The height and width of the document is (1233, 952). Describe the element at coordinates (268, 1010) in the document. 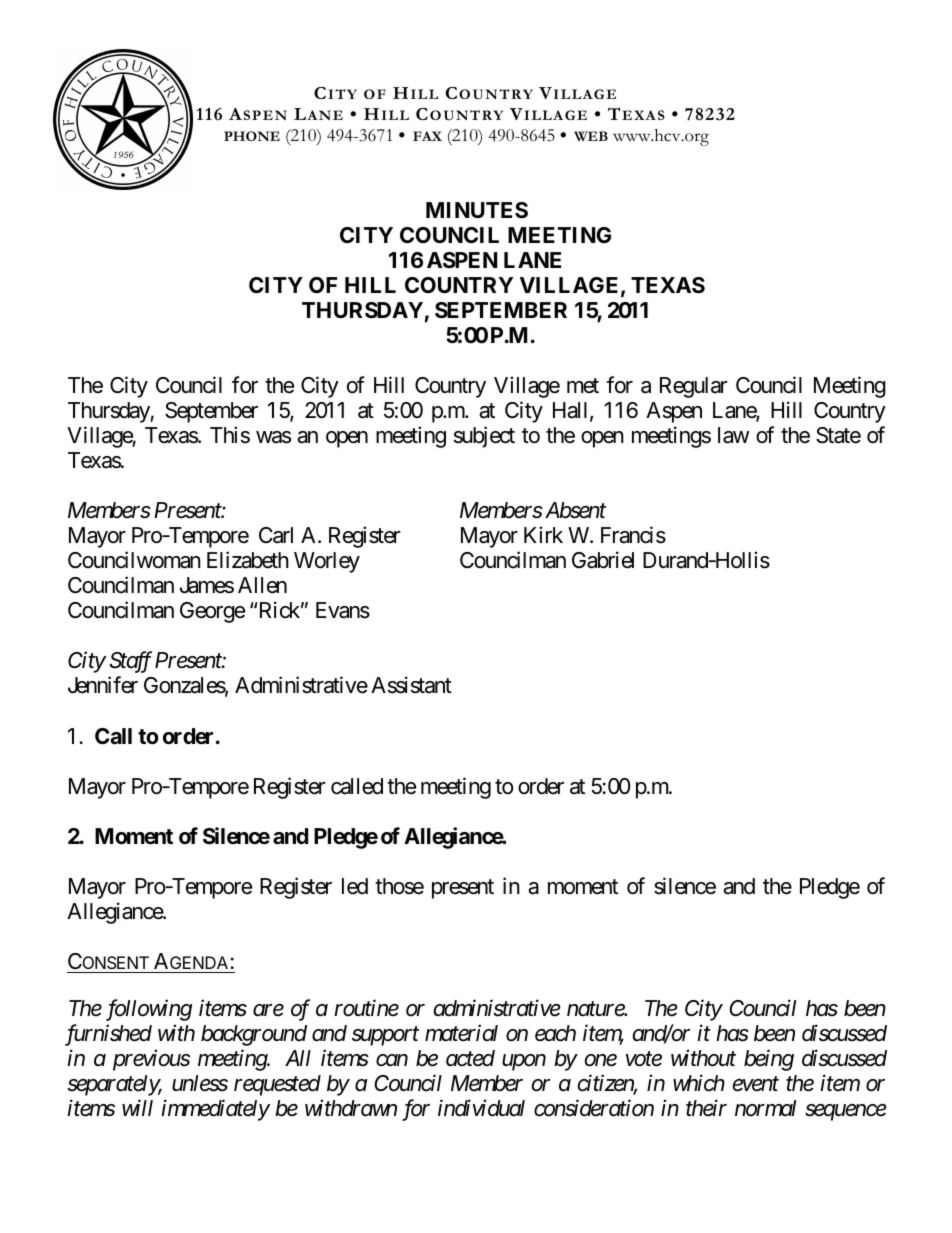

I see `are` at that location.
